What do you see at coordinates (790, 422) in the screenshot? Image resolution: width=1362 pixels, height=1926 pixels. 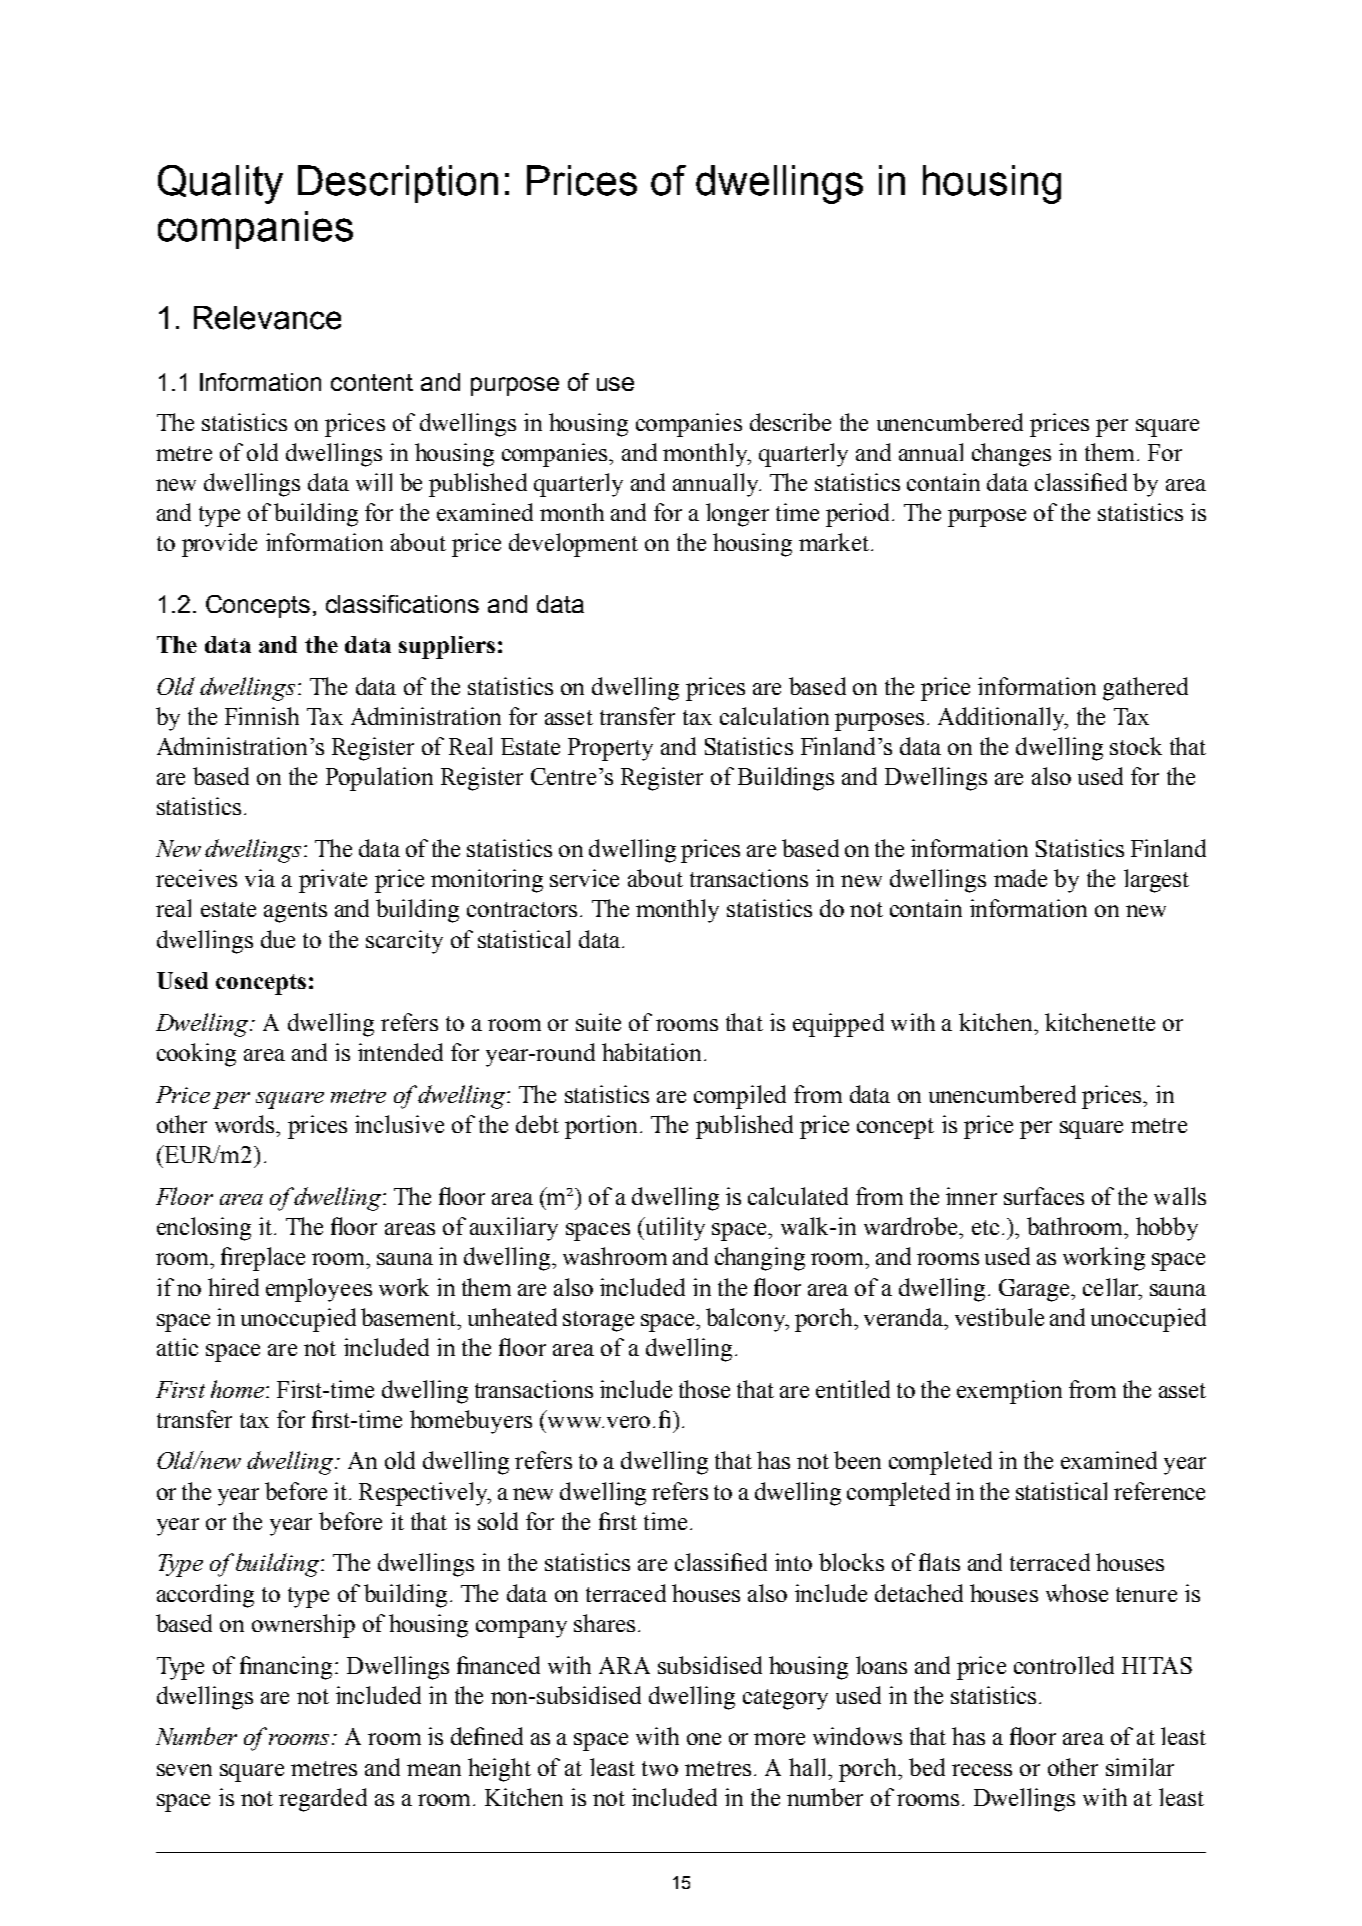 I see `describe` at bounding box center [790, 422].
